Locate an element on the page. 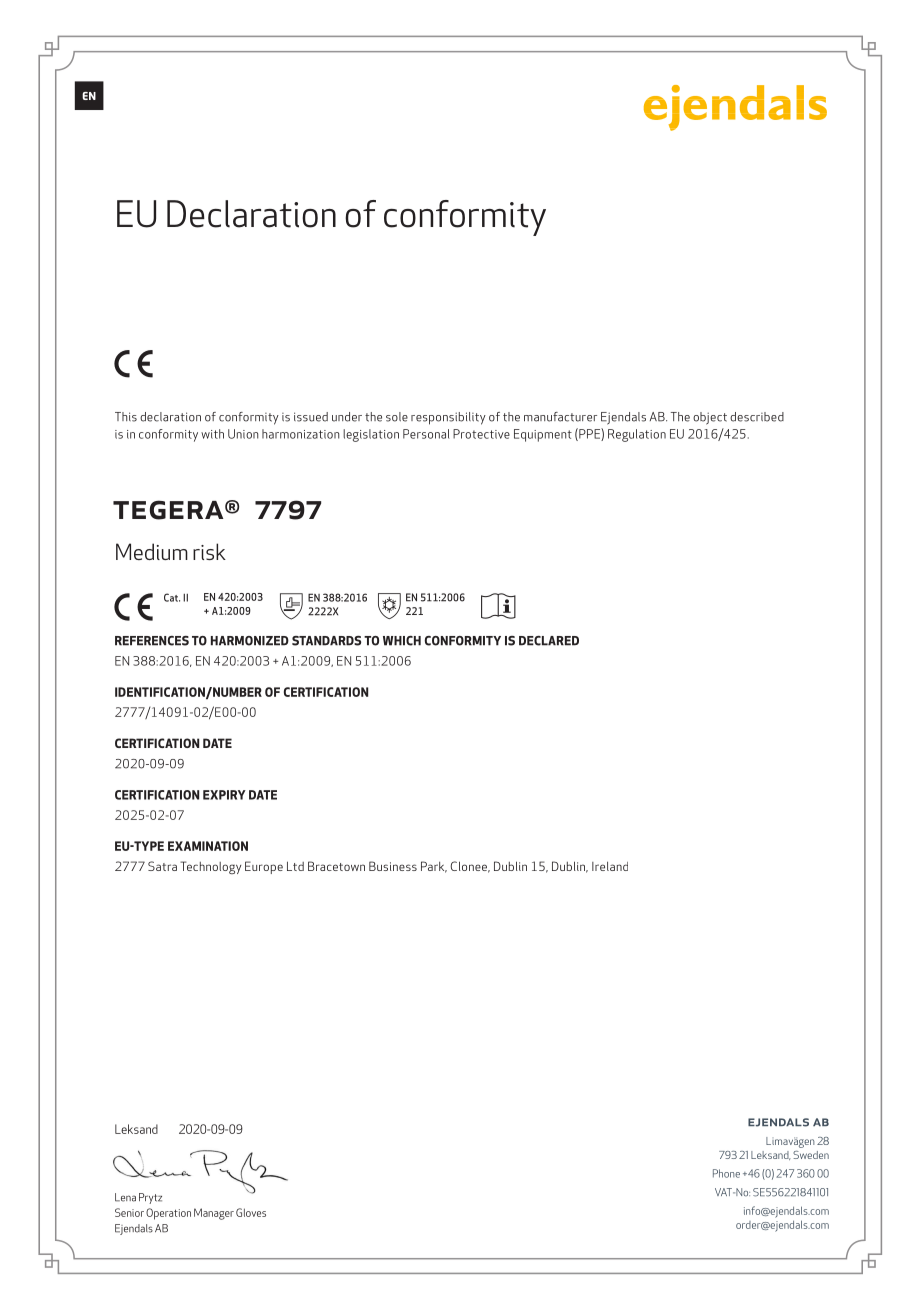  Manager is located at coordinates (214, 1214).
